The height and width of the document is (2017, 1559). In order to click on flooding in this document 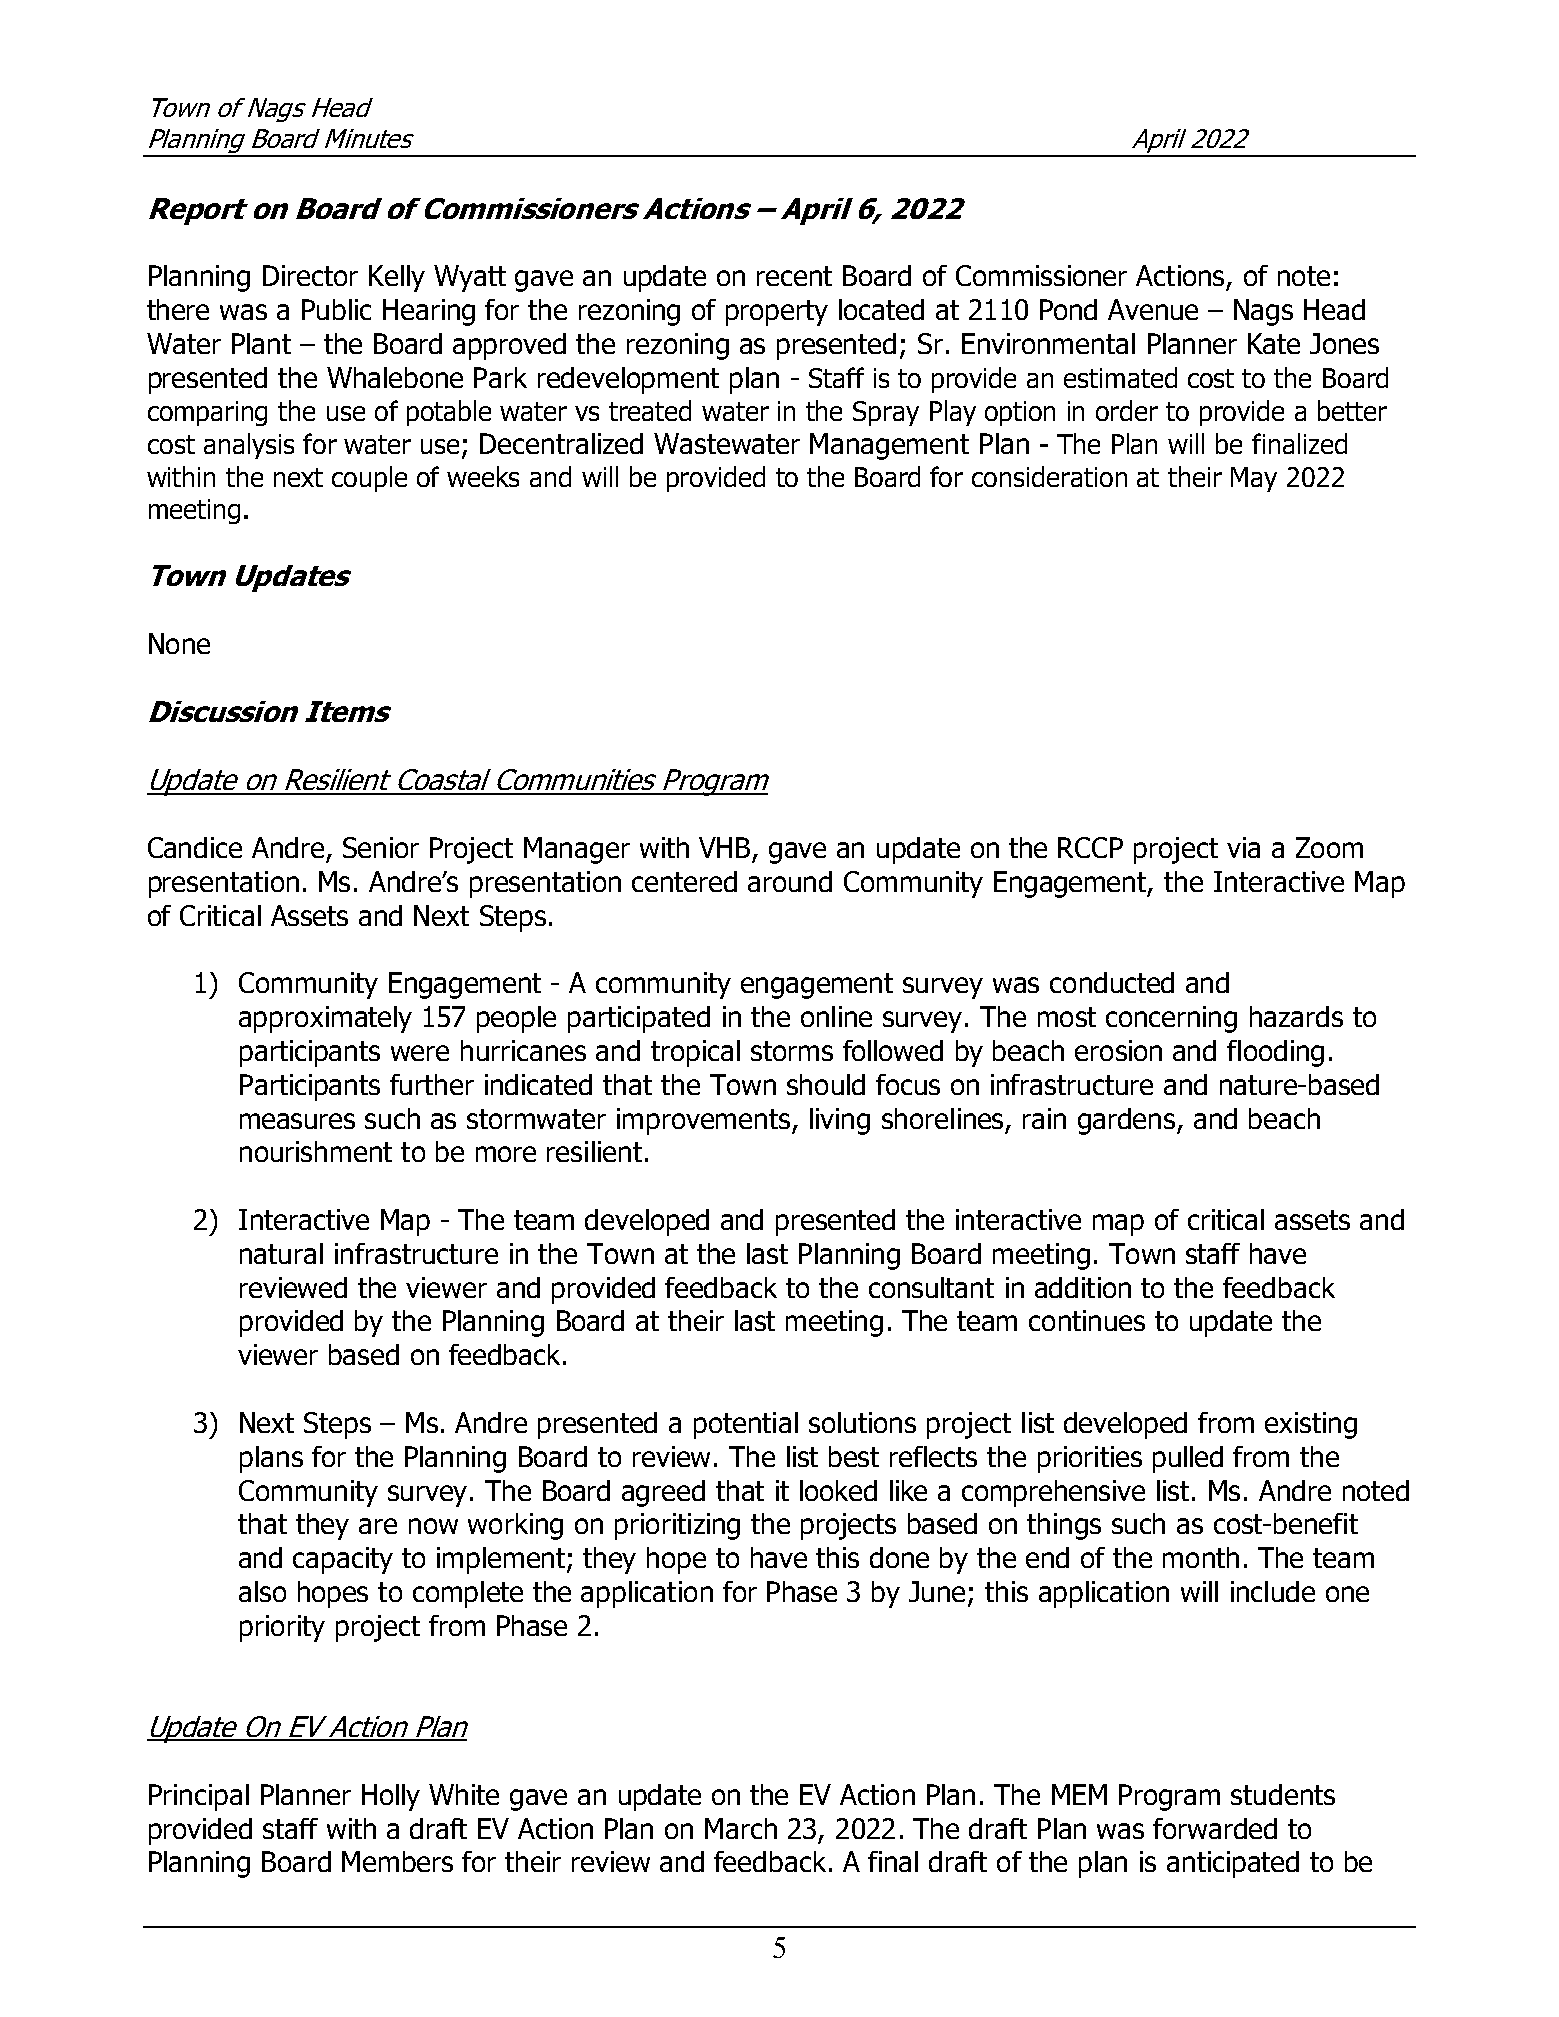, I will do `click(1275, 1053)`.
